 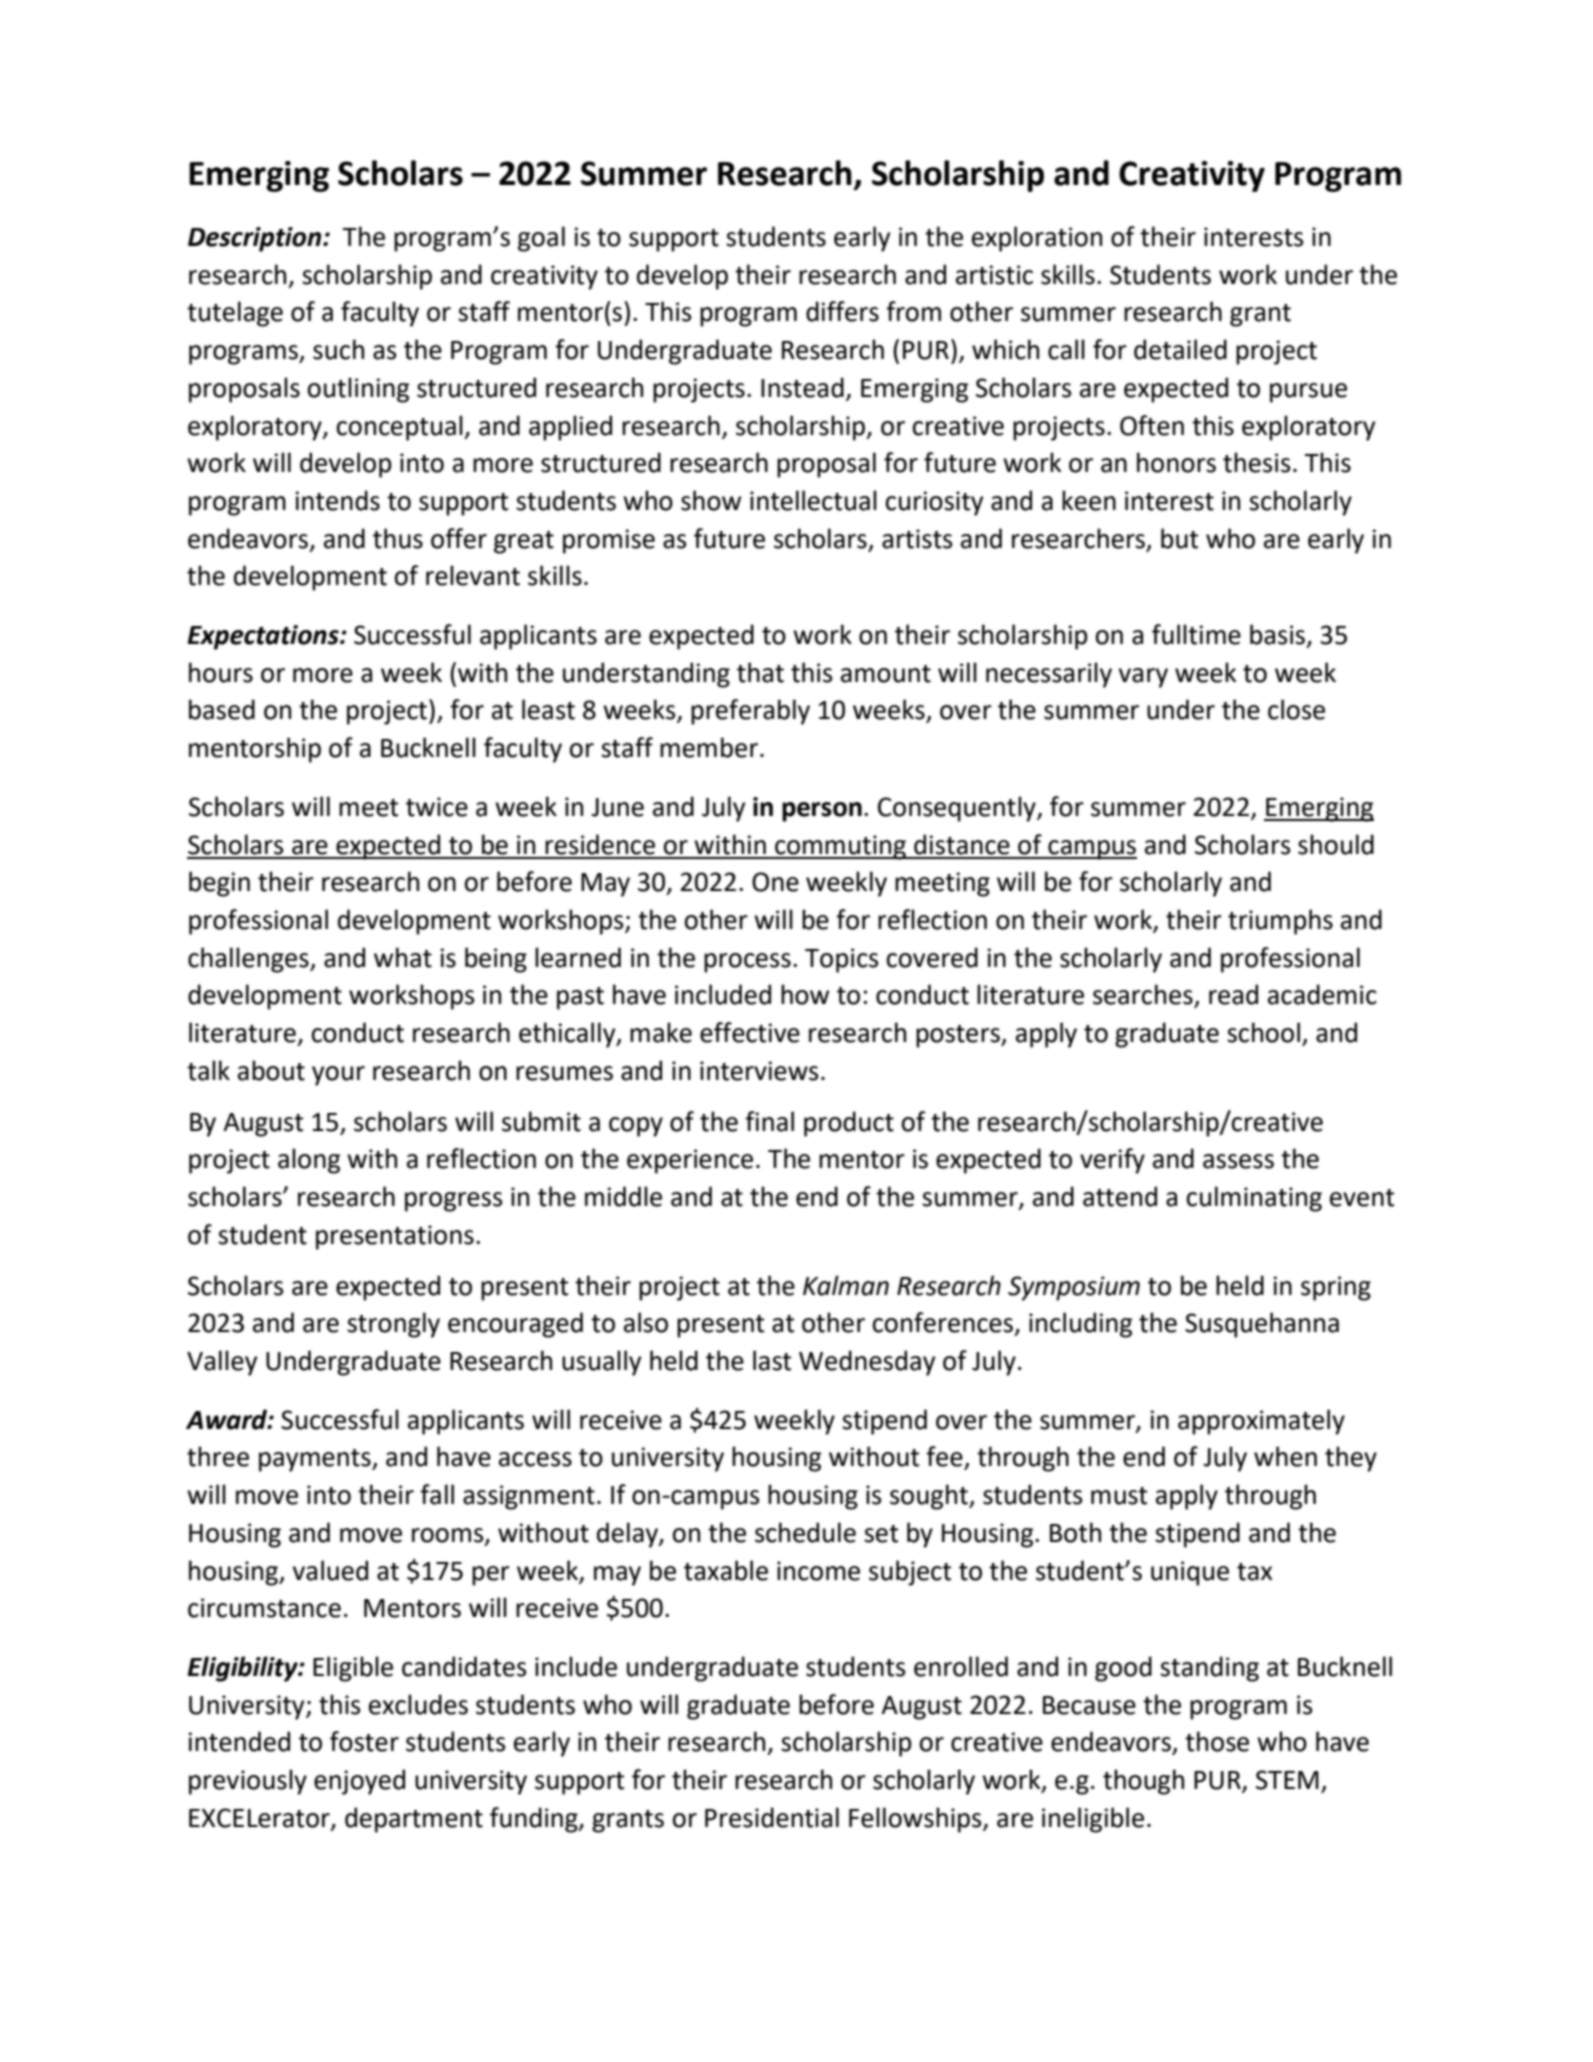 I want to click on enjoyed, so click(x=359, y=1782).
